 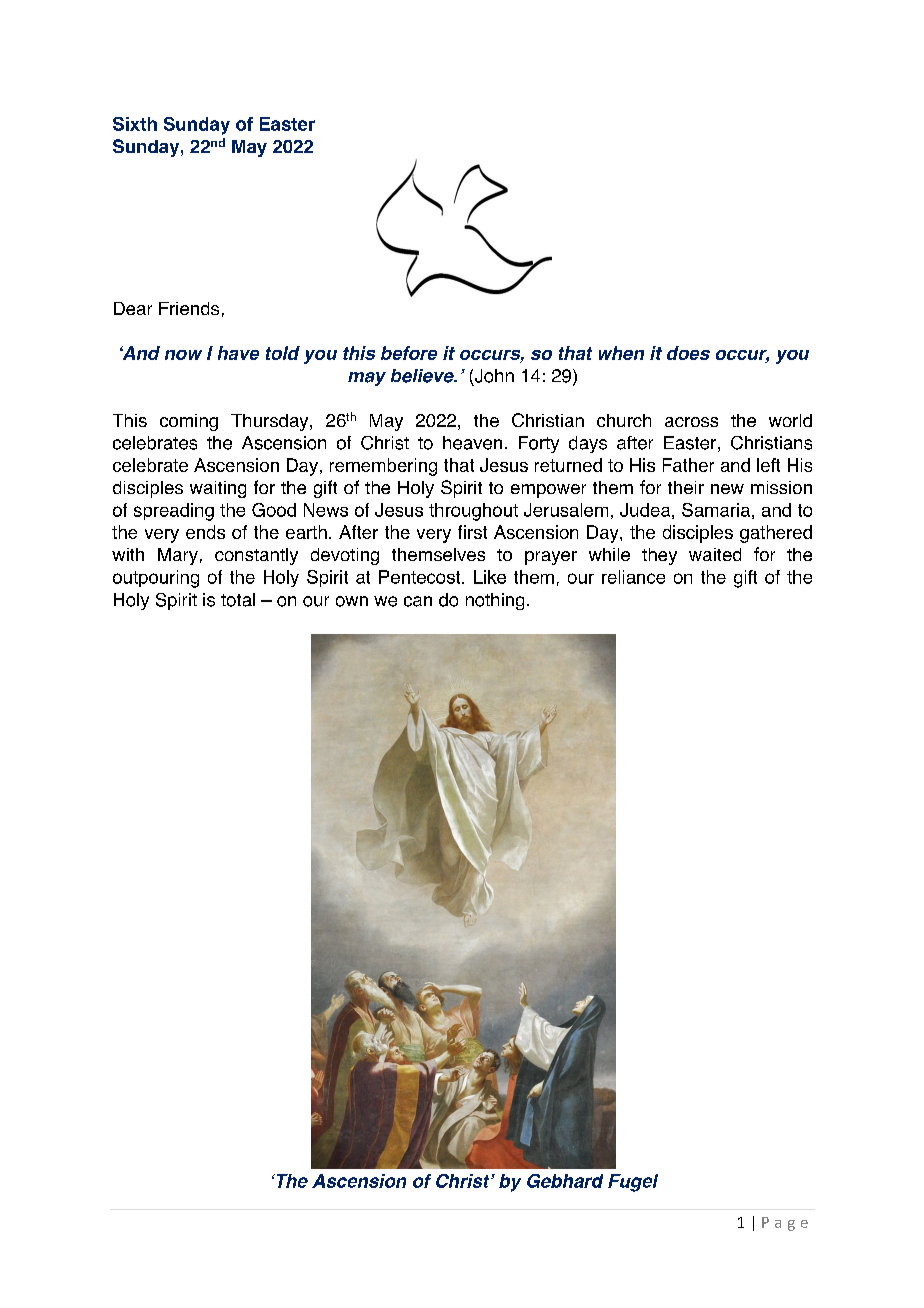 I want to click on throughout, so click(x=473, y=512).
